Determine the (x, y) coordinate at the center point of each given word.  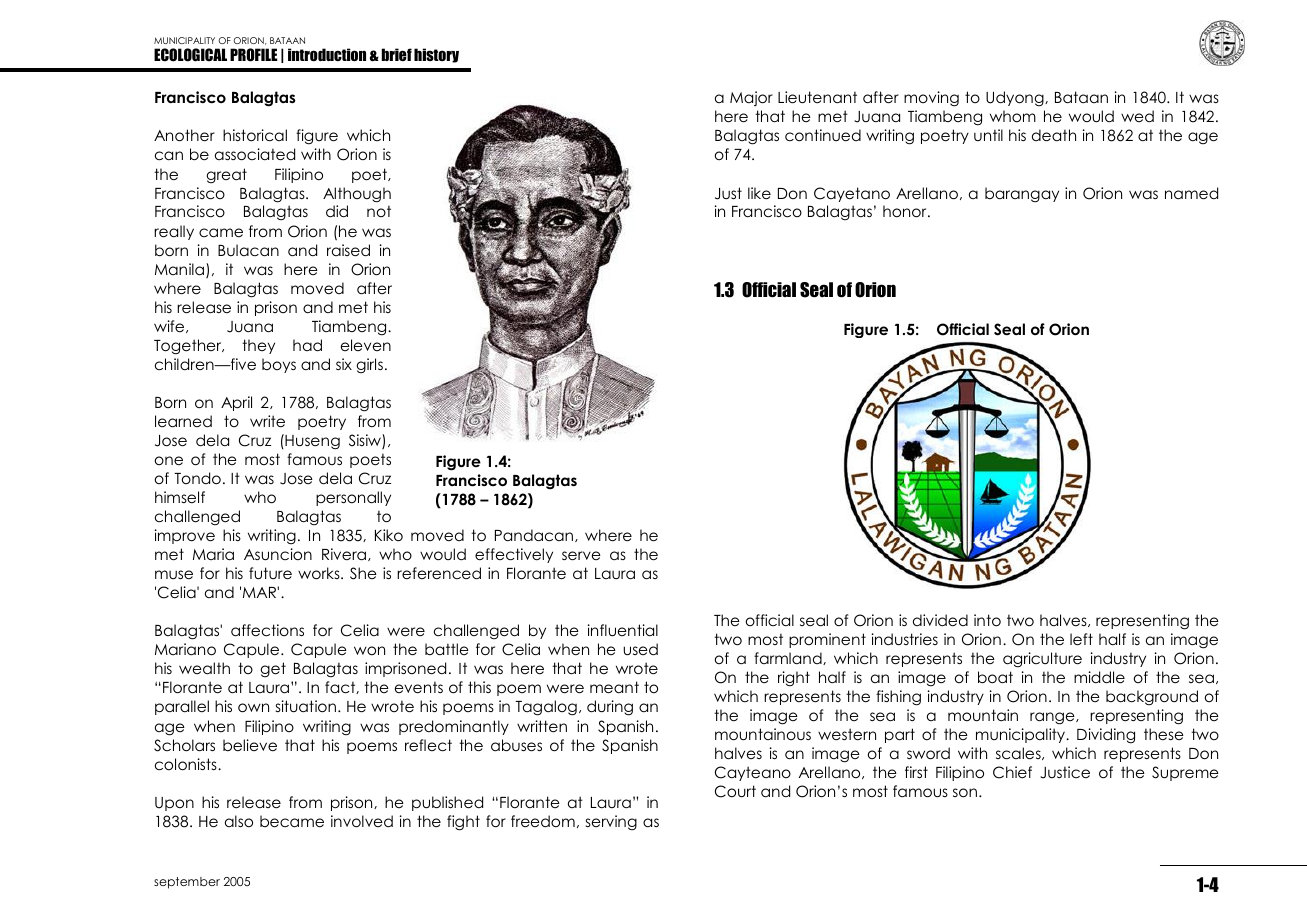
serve (581, 556)
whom (1013, 116)
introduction (327, 54)
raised (348, 250)
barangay (1022, 194)
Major (751, 98)
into (987, 620)
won (369, 650)
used (640, 649)
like (759, 193)
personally (353, 498)
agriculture (1042, 660)
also (239, 821)
